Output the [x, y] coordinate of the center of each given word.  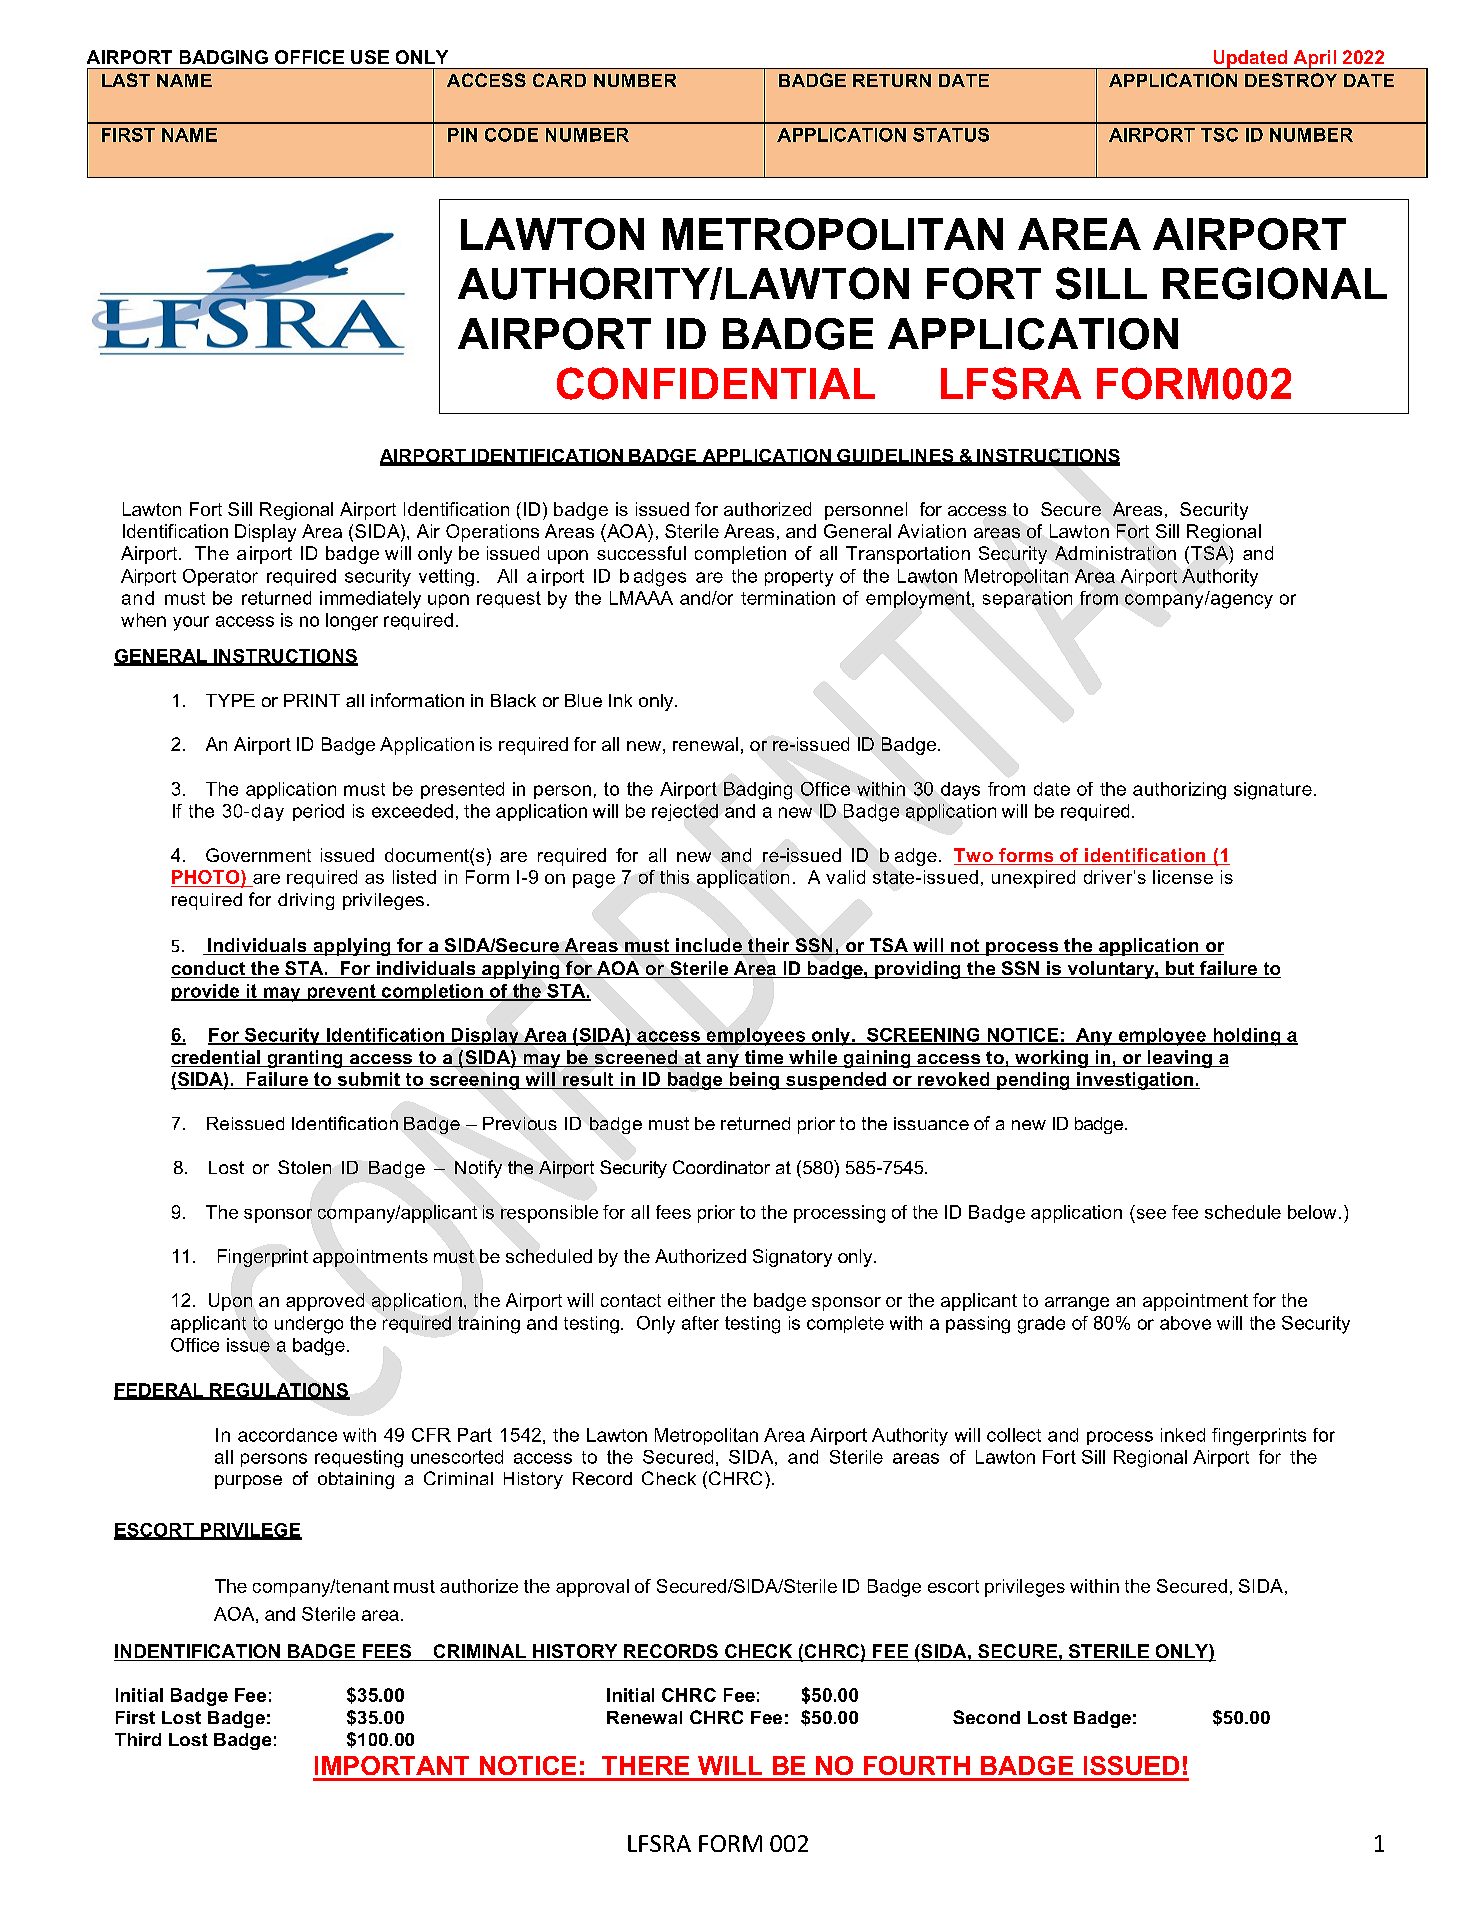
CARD [559, 80]
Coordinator [721, 1167]
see [1151, 1214]
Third [138, 1739]
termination [788, 598]
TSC [1219, 135]
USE [370, 57]
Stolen [304, 1167]
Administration [1115, 553]
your [191, 623]
